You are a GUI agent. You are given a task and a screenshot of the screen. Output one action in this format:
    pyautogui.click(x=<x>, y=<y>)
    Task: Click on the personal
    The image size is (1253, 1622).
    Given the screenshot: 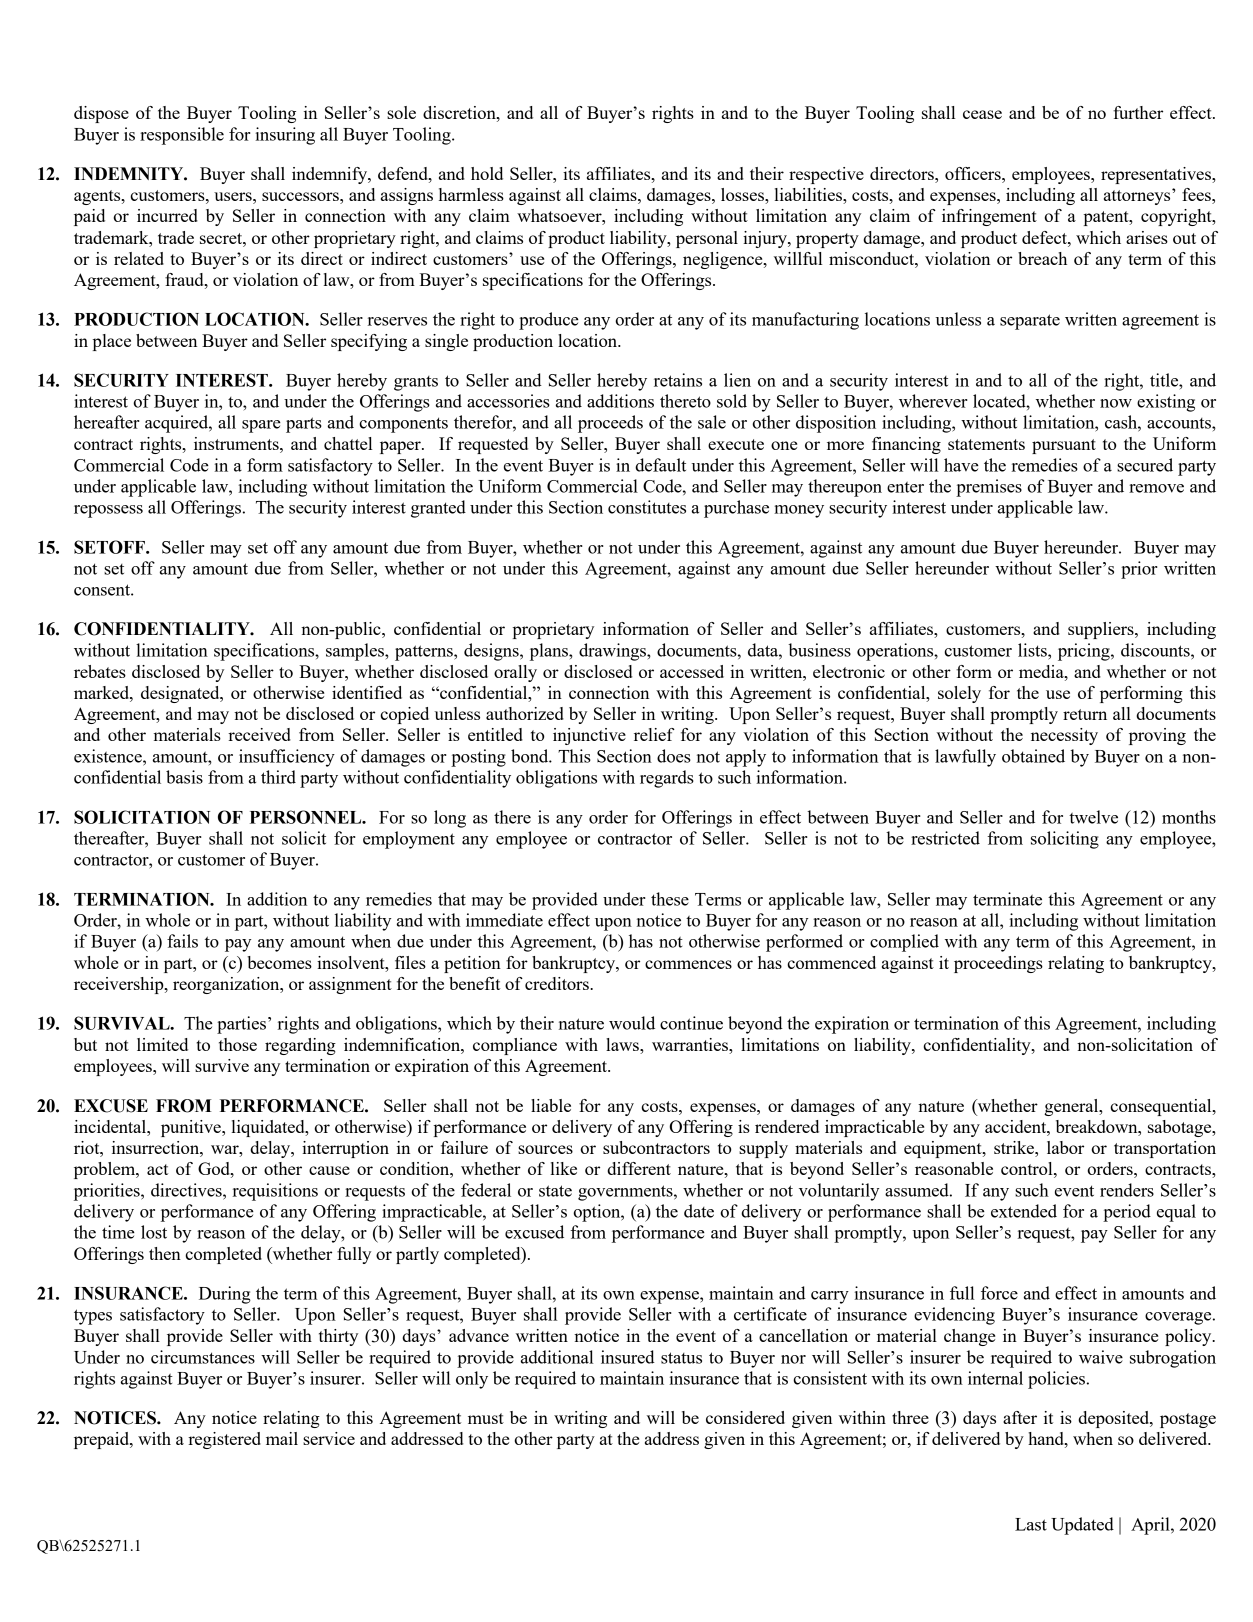 What is the action you would take?
    pyautogui.click(x=707, y=239)
